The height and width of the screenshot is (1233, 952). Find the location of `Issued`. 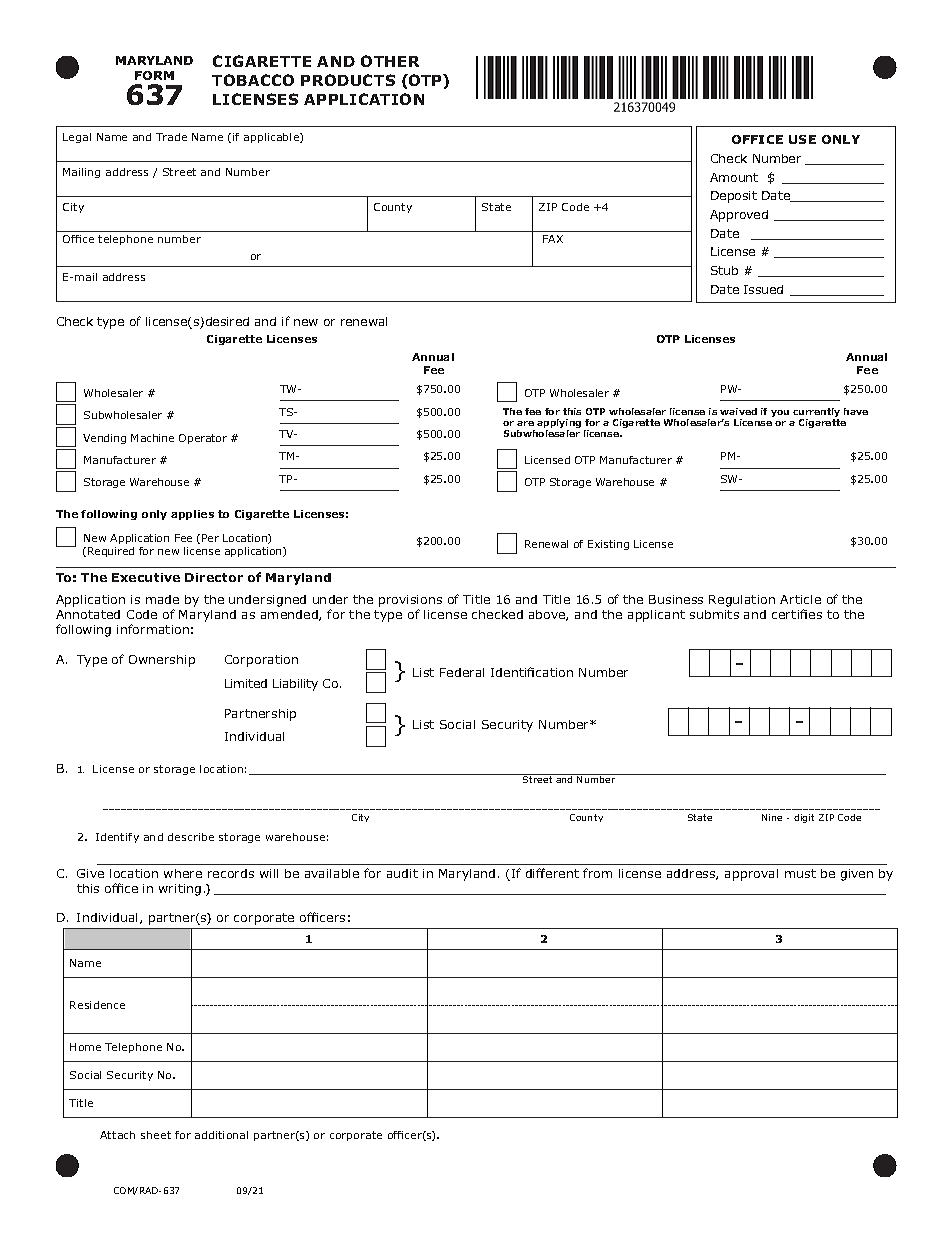

Issued is located at coordinates (763, 289).
